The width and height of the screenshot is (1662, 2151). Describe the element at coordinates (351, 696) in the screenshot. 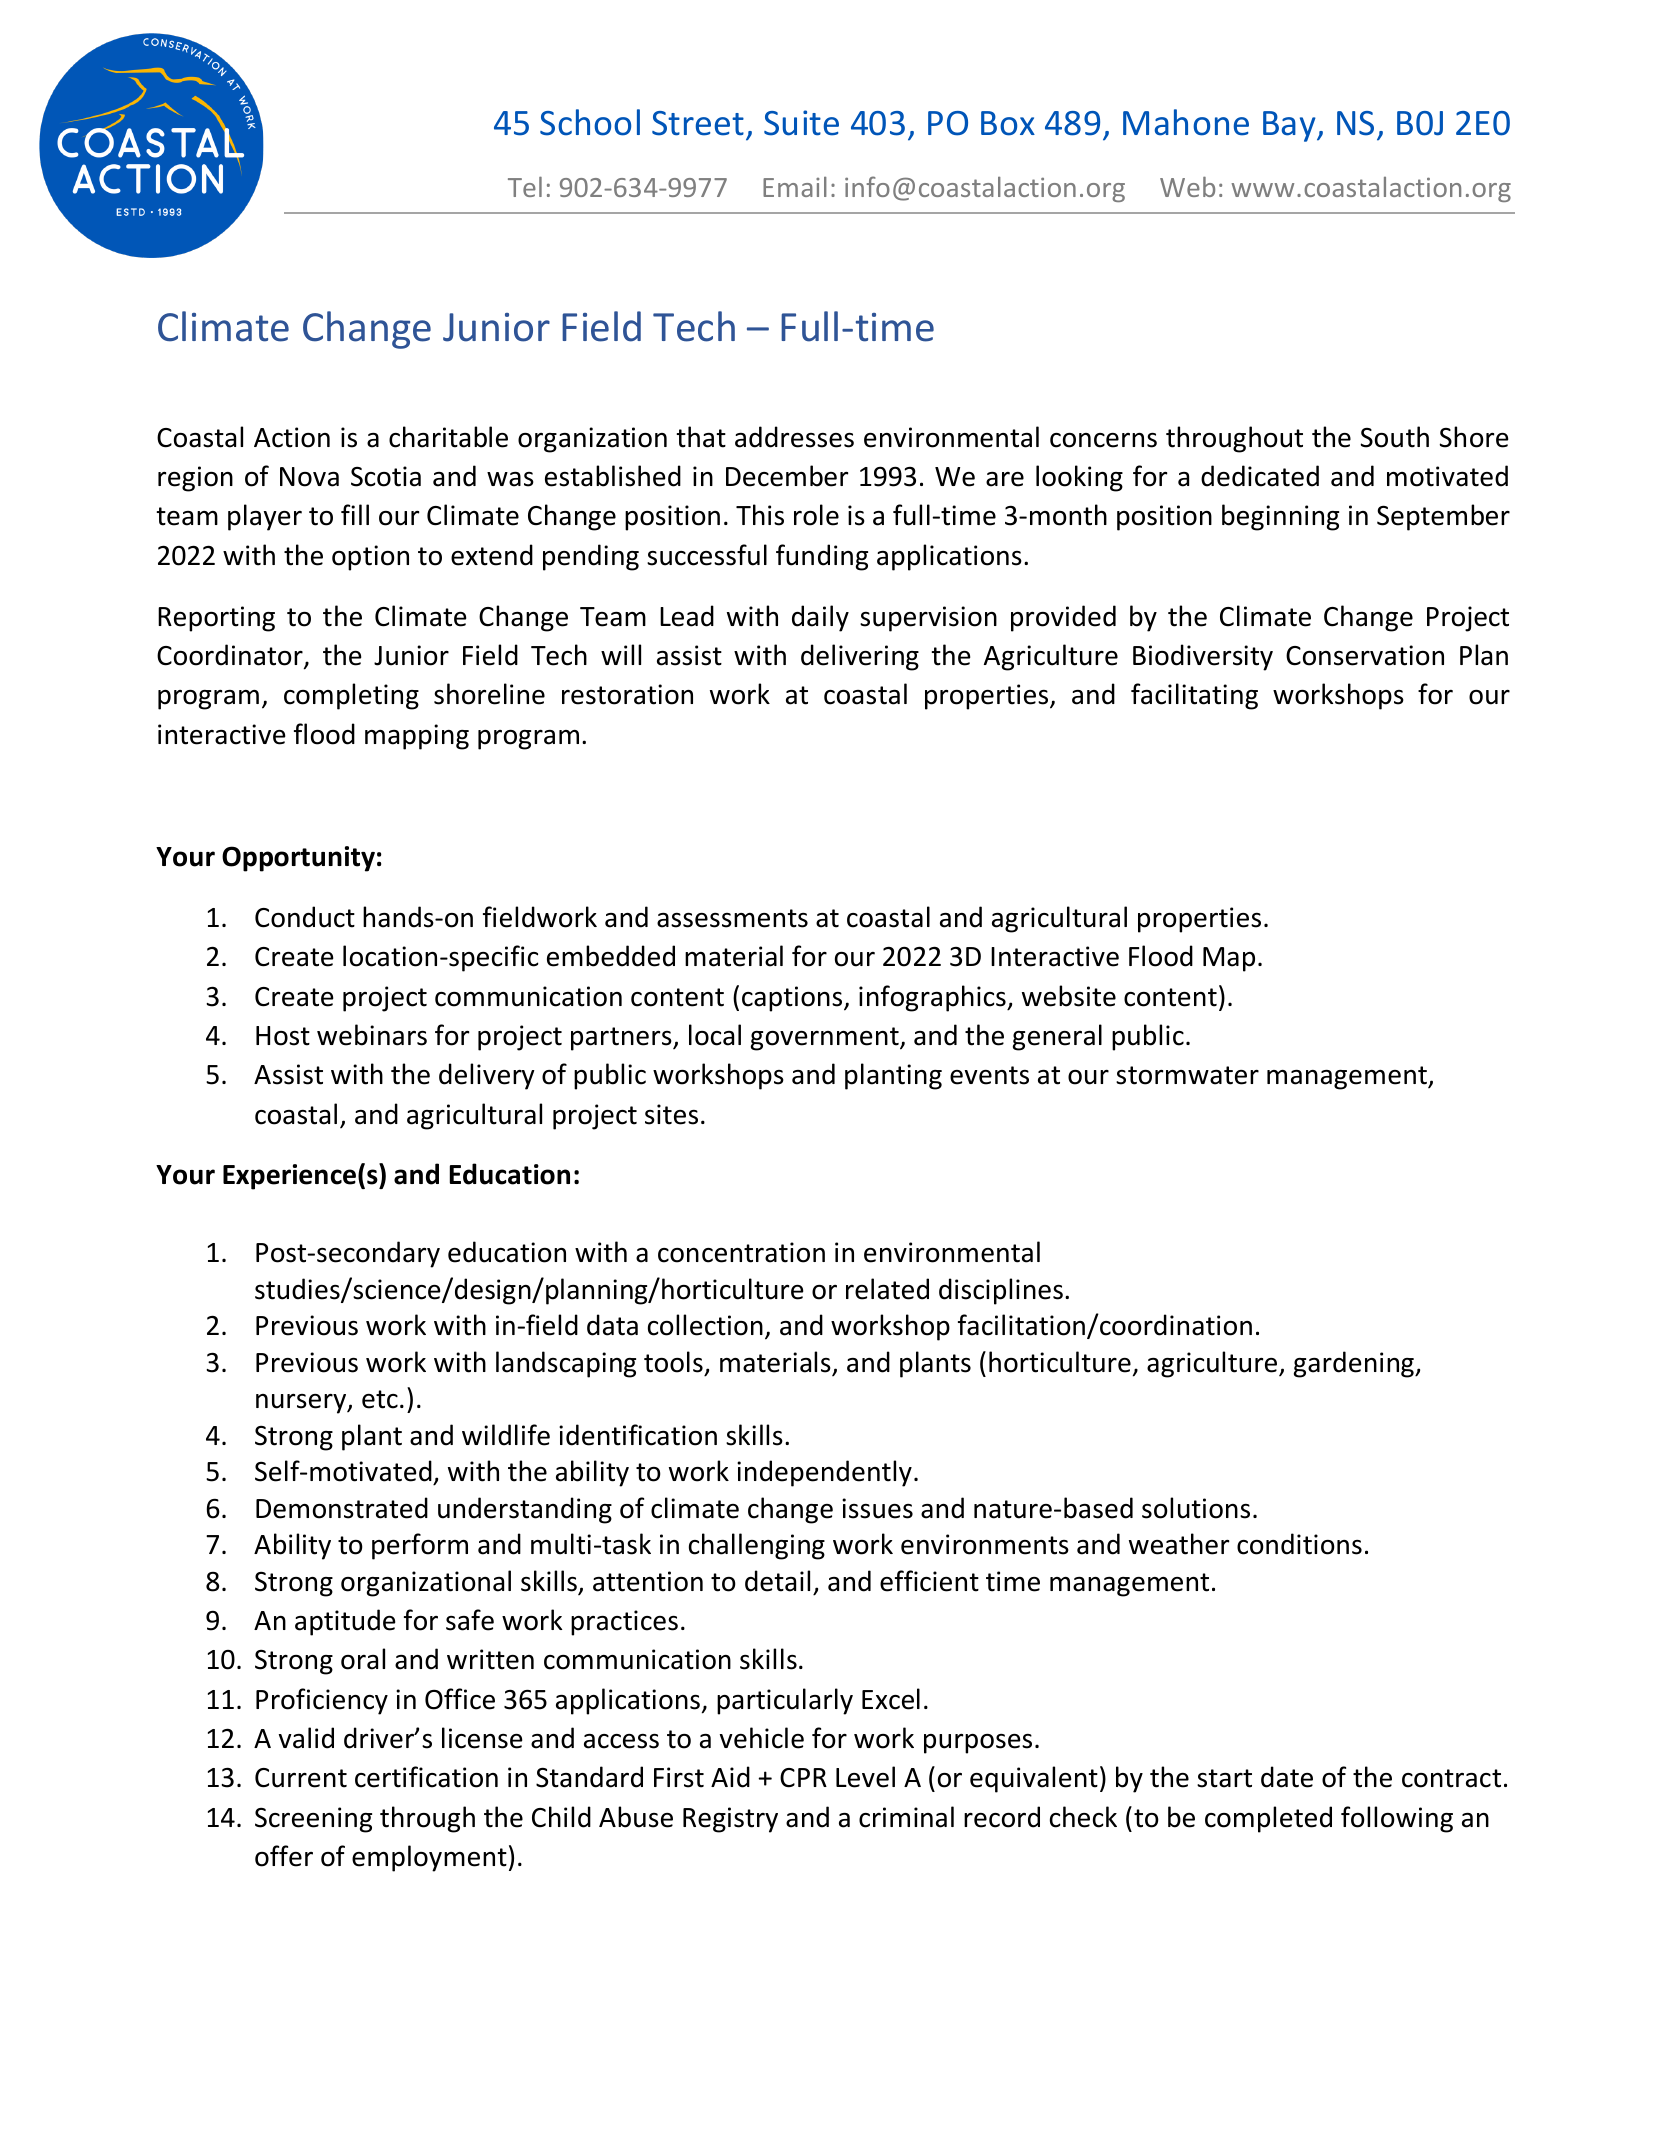

I see `completing` at that location.
